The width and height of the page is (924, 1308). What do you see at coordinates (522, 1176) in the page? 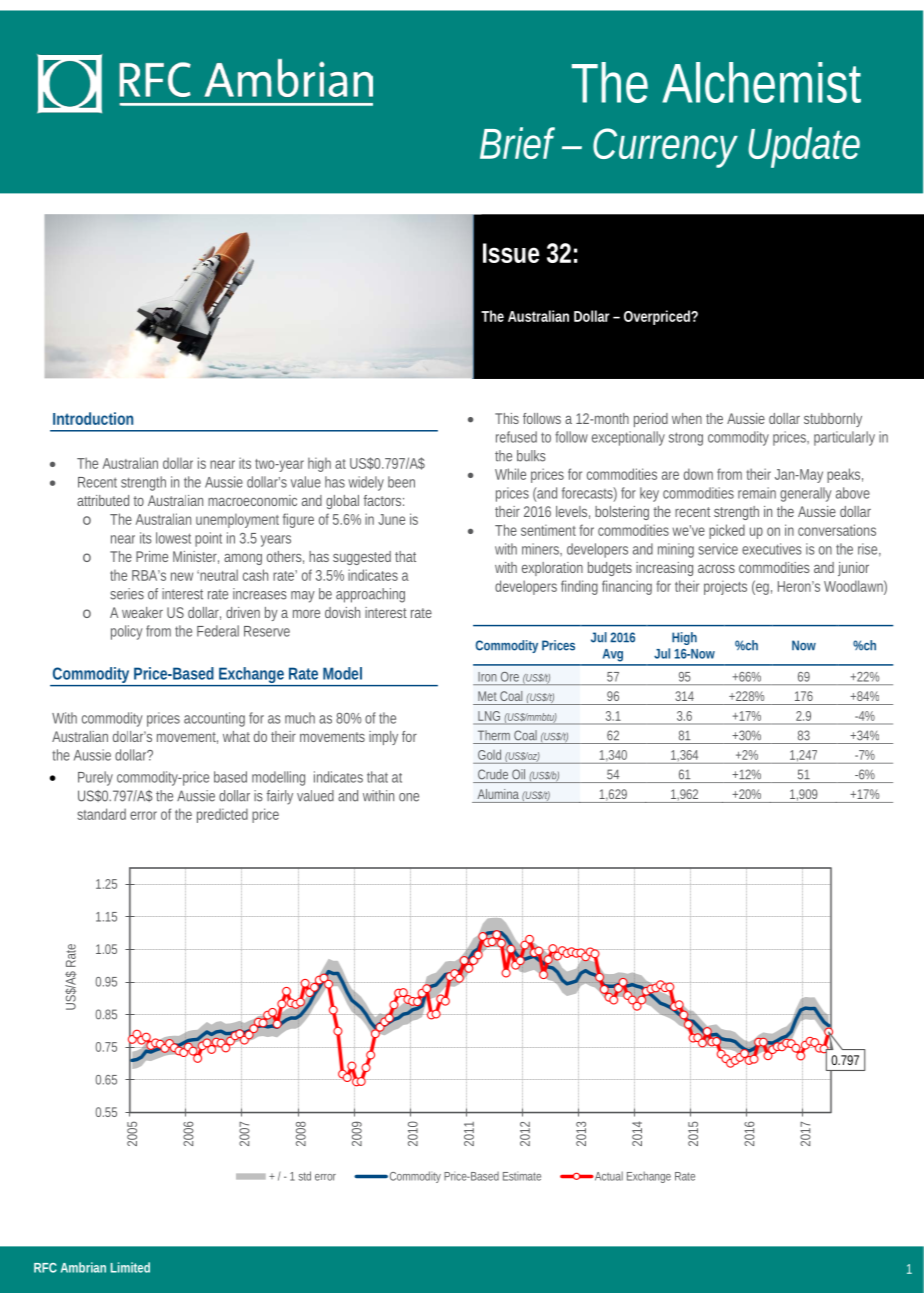
I see `Estimate` at bounding box center [522, 1176].
